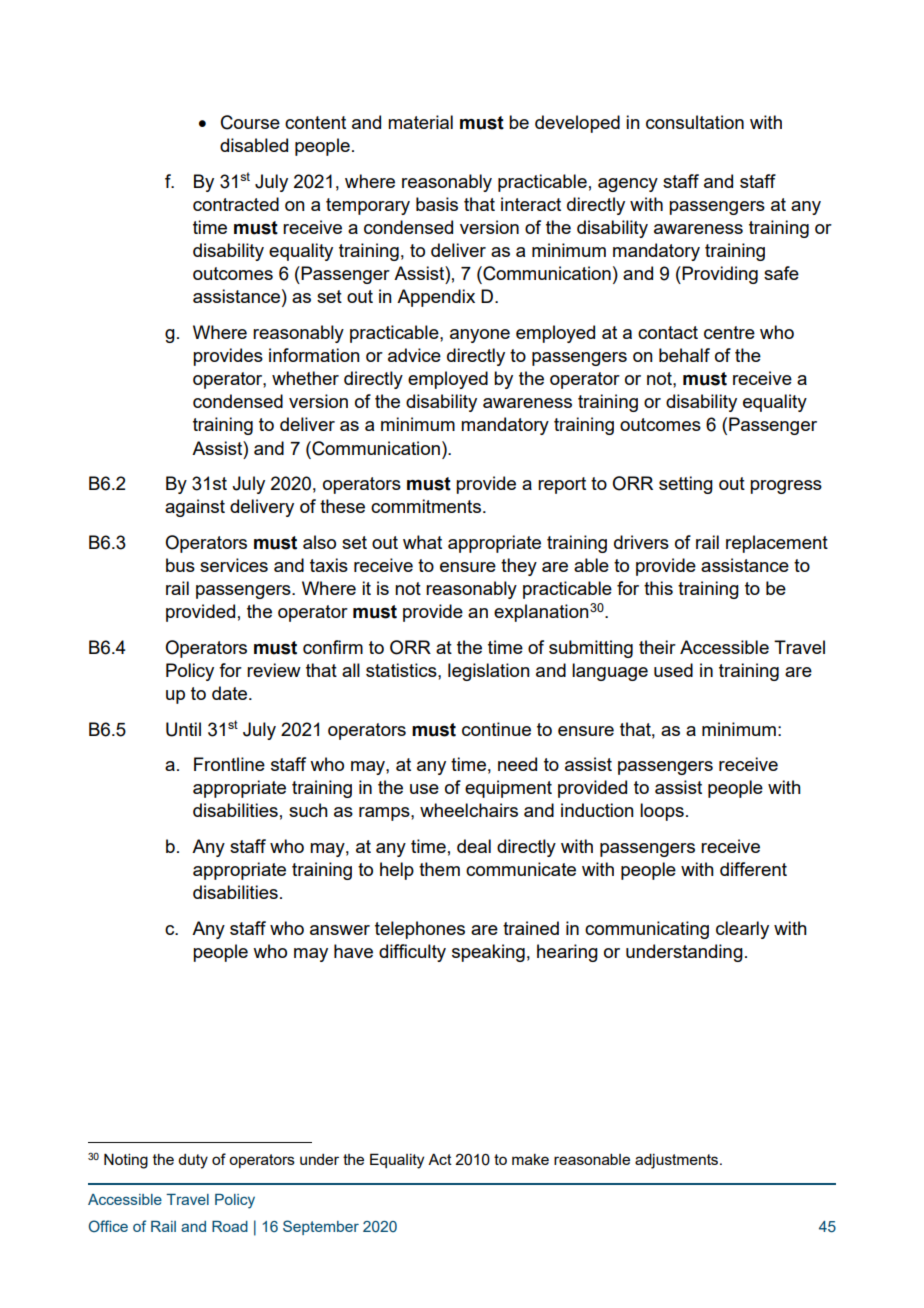 This screenshot has height=1308, width=924. What do you see at coordinates (489, 672) in the screenshot?
I see `legislation` at bounding box center [489, 672].
